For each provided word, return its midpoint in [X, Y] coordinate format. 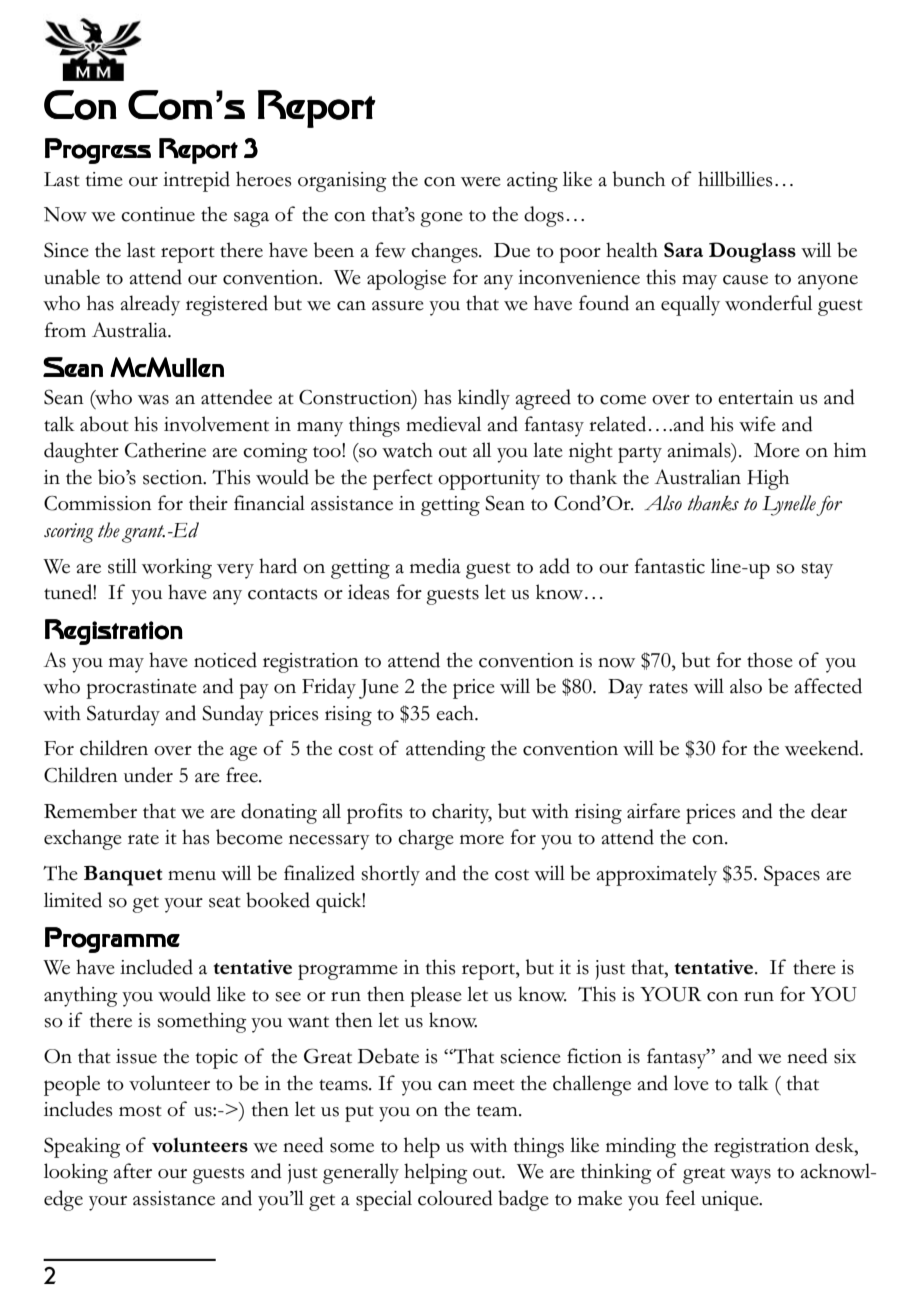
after [132, 1171]
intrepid [196, 181]
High [768, 479]
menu [192, 876]
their [208, 503]
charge [426, 839]
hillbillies [735, 179]
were [481, 182]
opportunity [489, 480]
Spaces [792, 875]
